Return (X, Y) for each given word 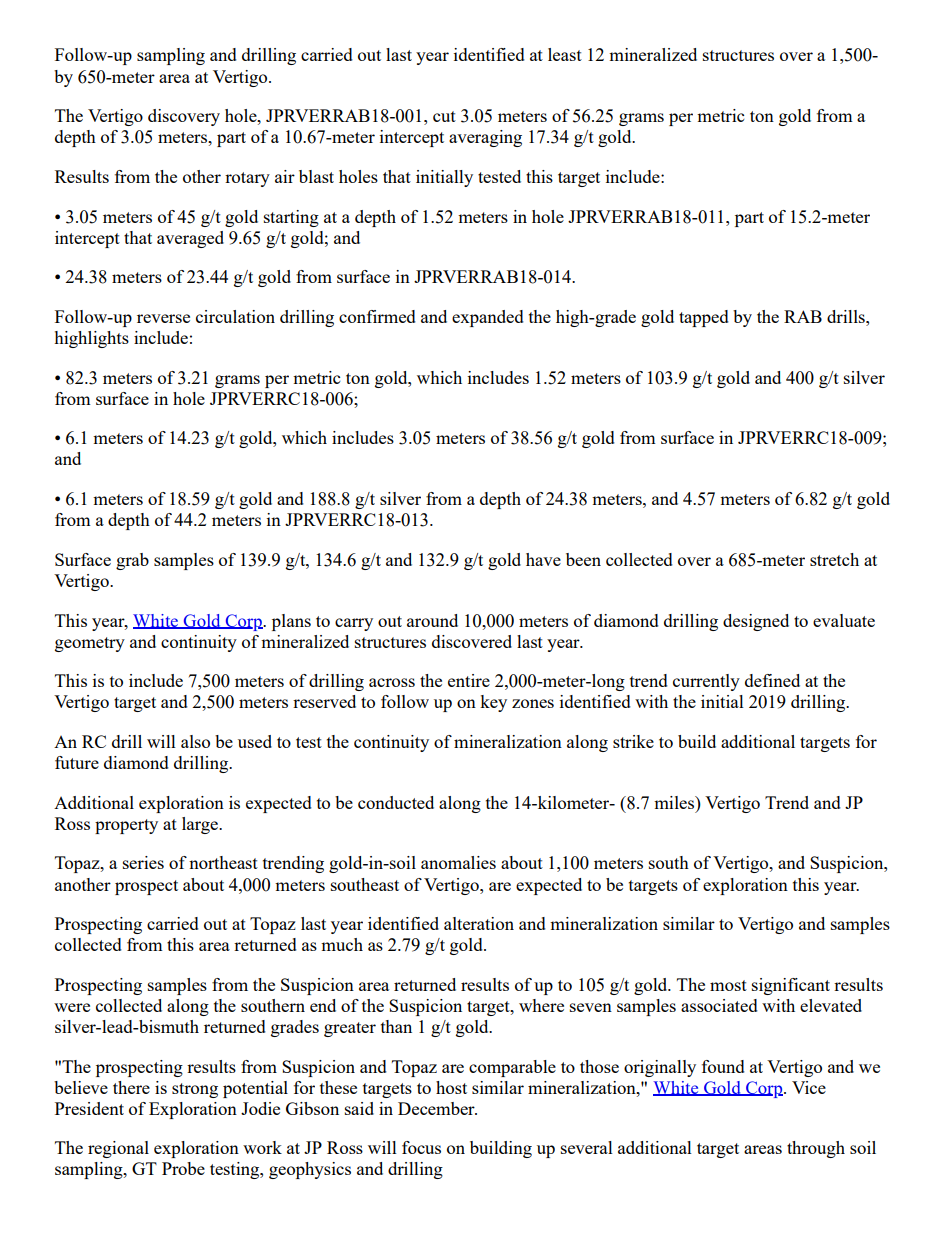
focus (421, 1147)
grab (132, 561)
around (432, 620)
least (565, 54)
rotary (247, 179)
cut (444, 116)
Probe (183, 1168)
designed (756, 622)
